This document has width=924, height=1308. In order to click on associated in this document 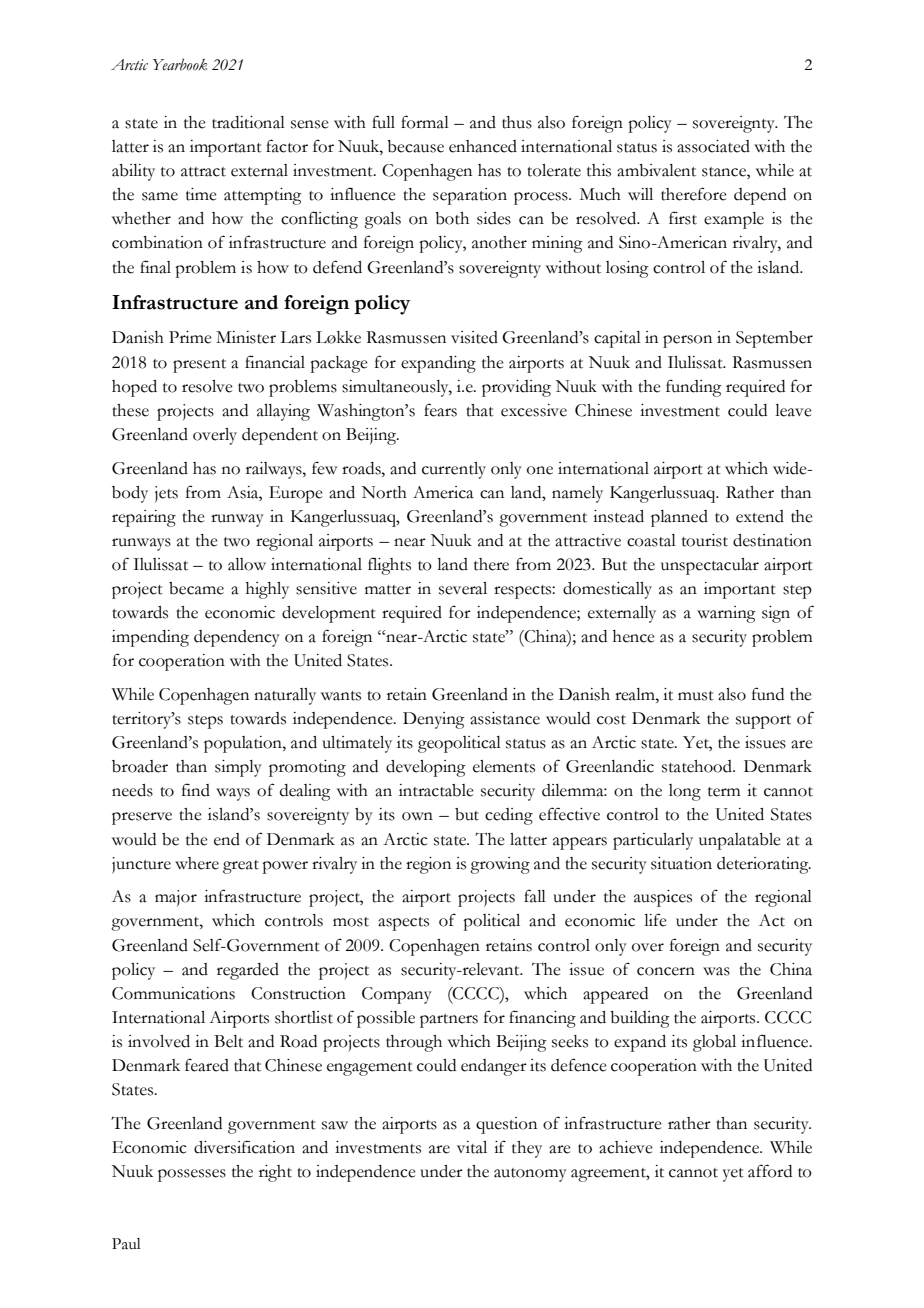, I will do `click(713, 146)`.
